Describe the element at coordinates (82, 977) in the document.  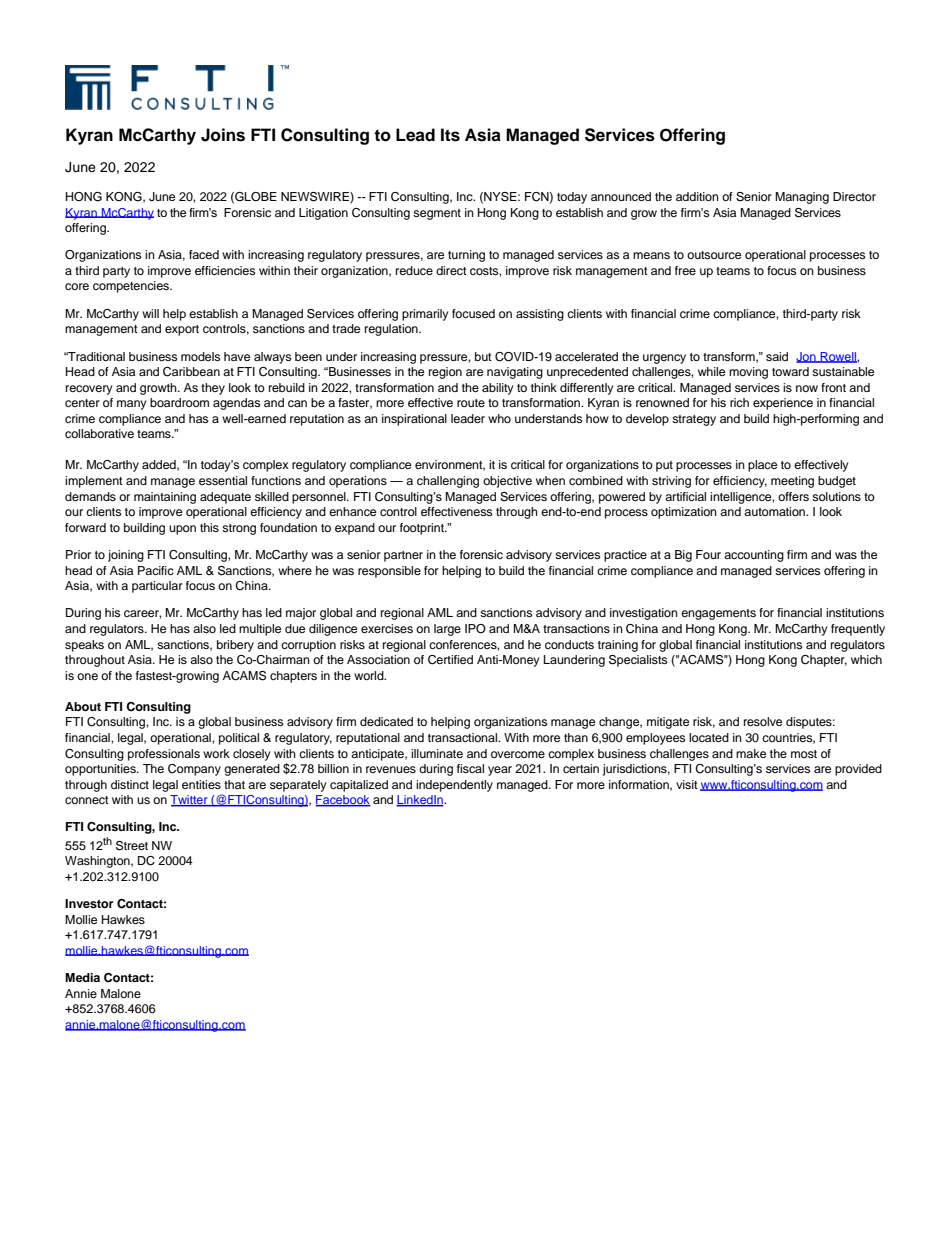
I see `Media` at that location.
